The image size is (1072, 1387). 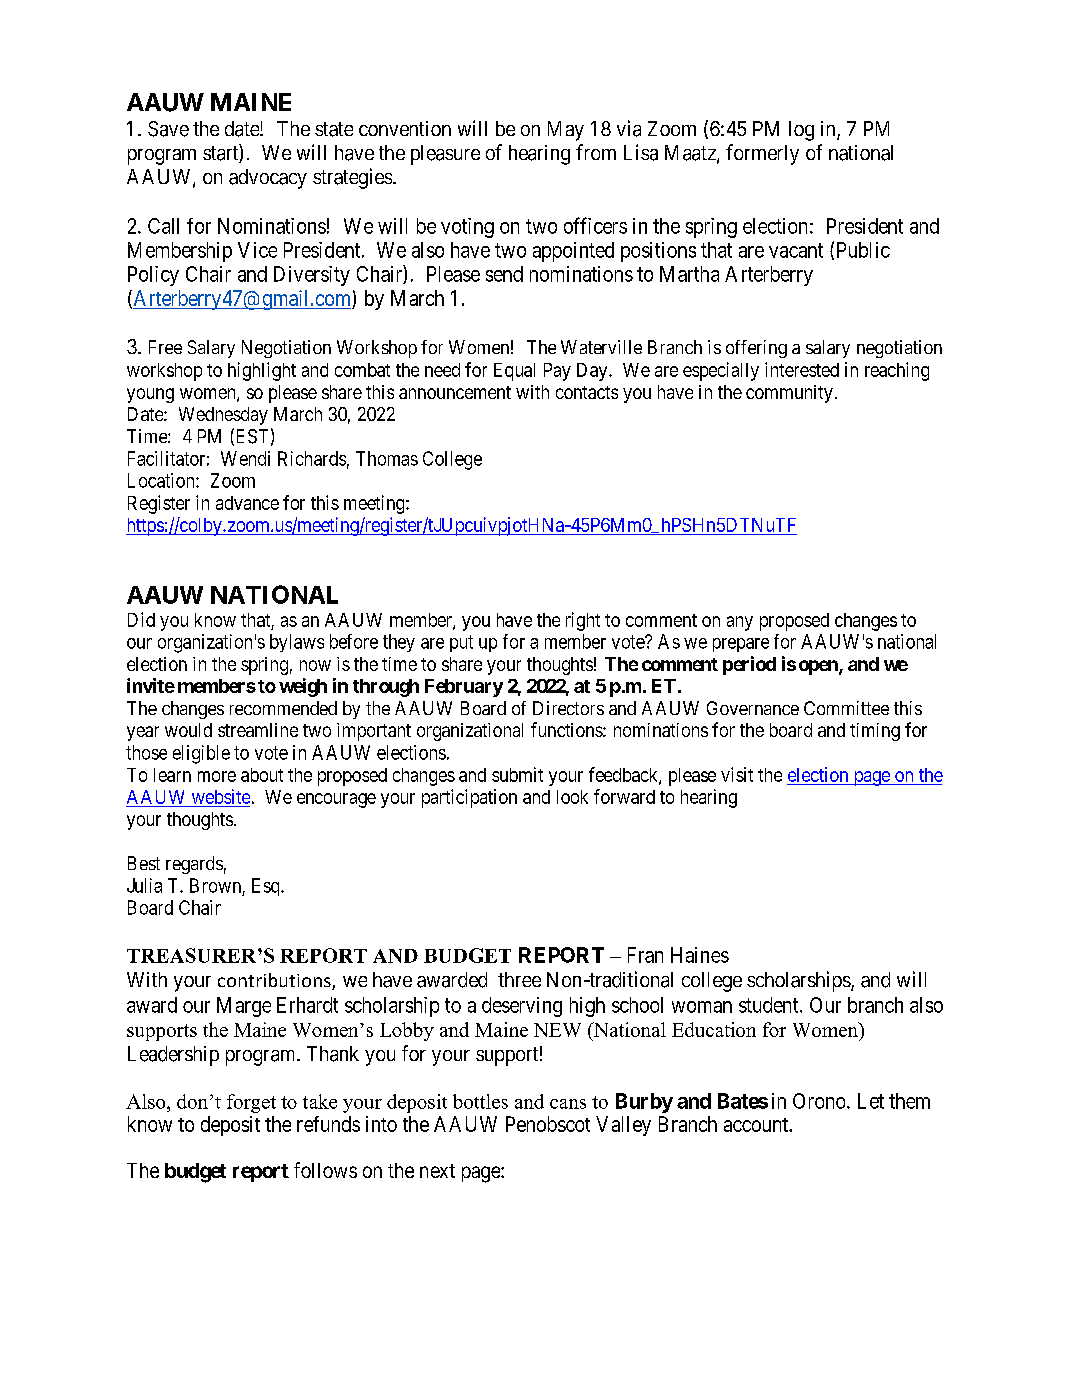 I want to click on timing, so click(x=875, y=732).
